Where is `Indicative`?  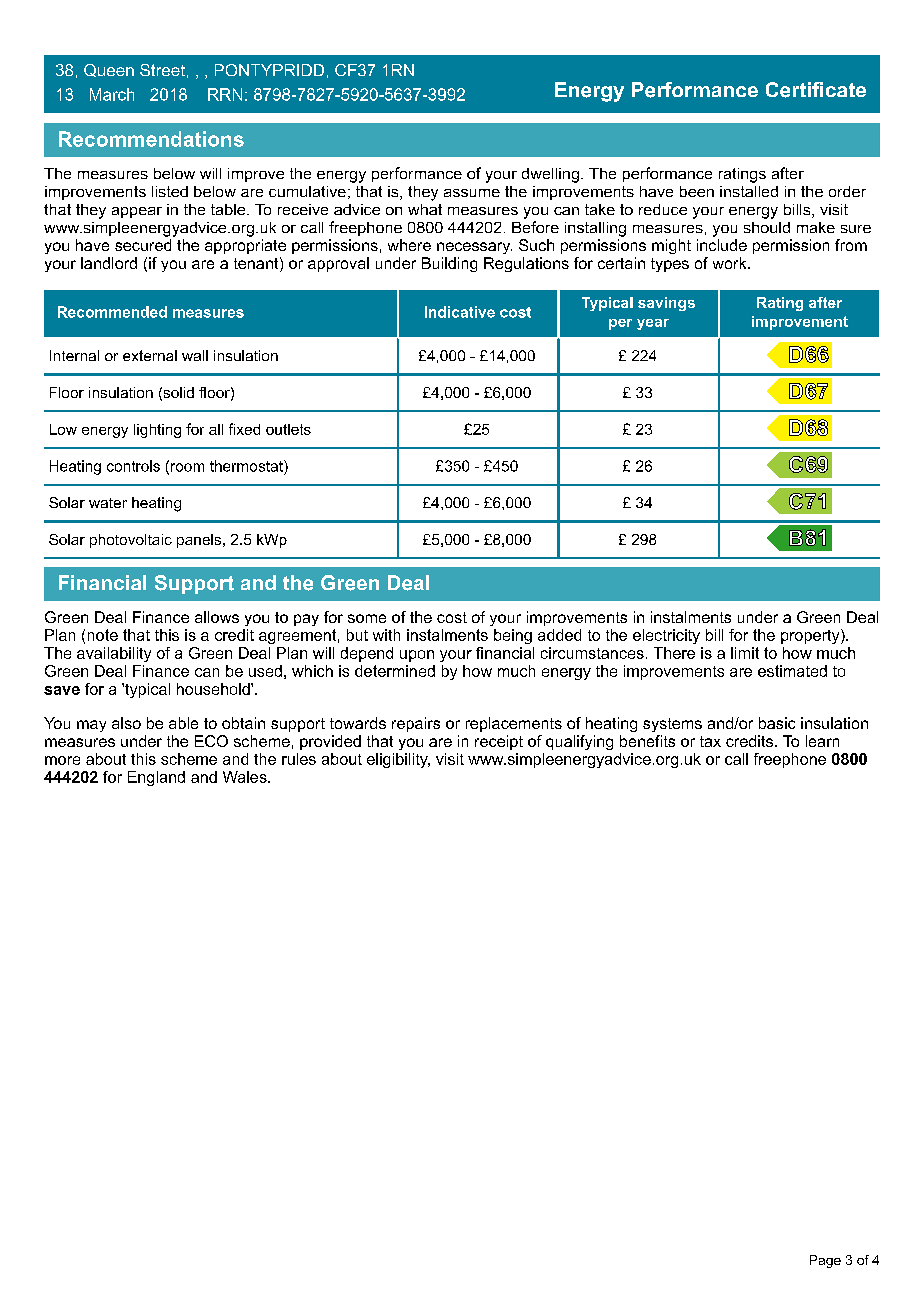 Indicative is located at coordinates (460, 312).
